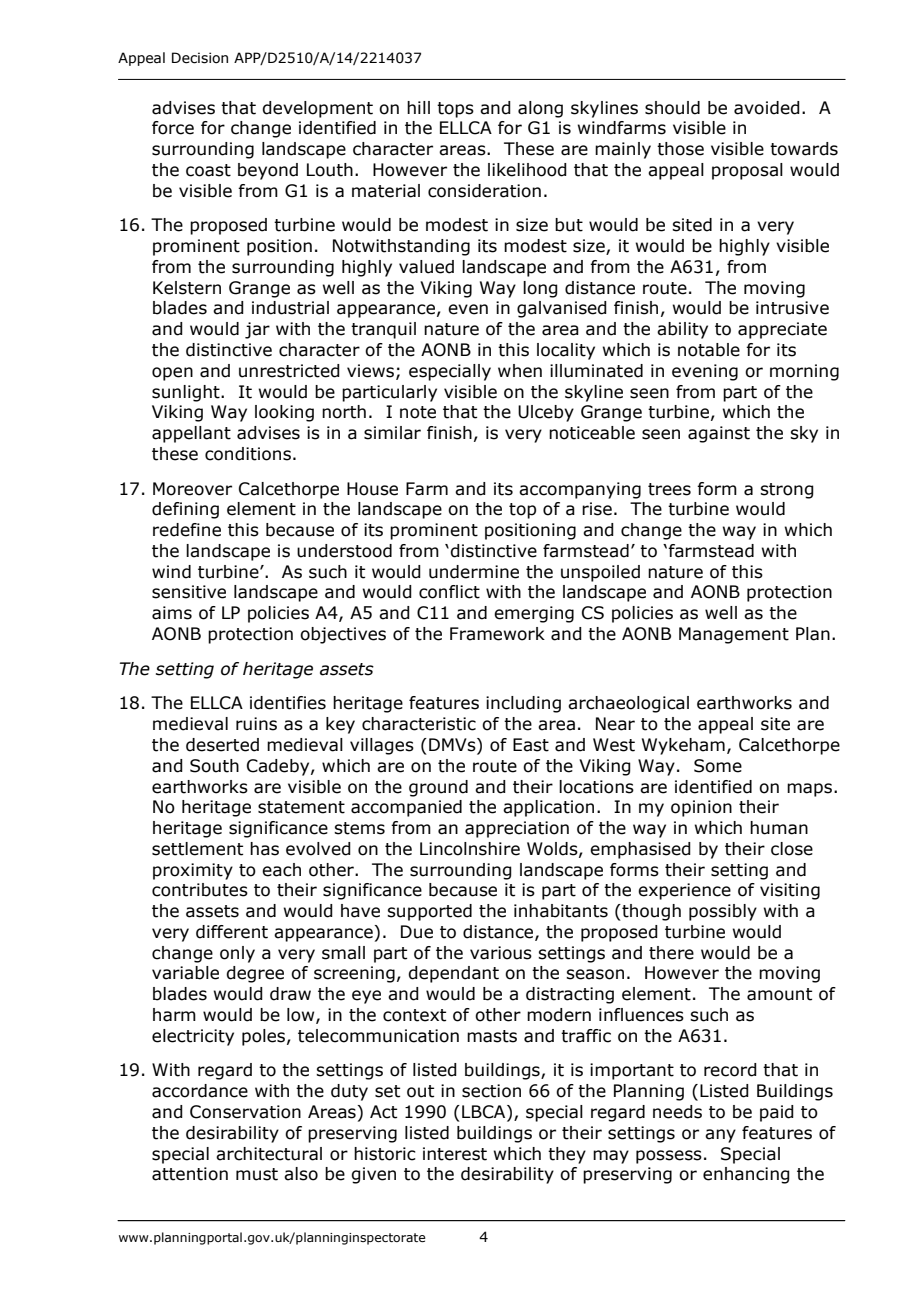 This document has width=924, height=1308. Describe the element at coordinates (497, 634) in the document. I see `Framework` at that location.
